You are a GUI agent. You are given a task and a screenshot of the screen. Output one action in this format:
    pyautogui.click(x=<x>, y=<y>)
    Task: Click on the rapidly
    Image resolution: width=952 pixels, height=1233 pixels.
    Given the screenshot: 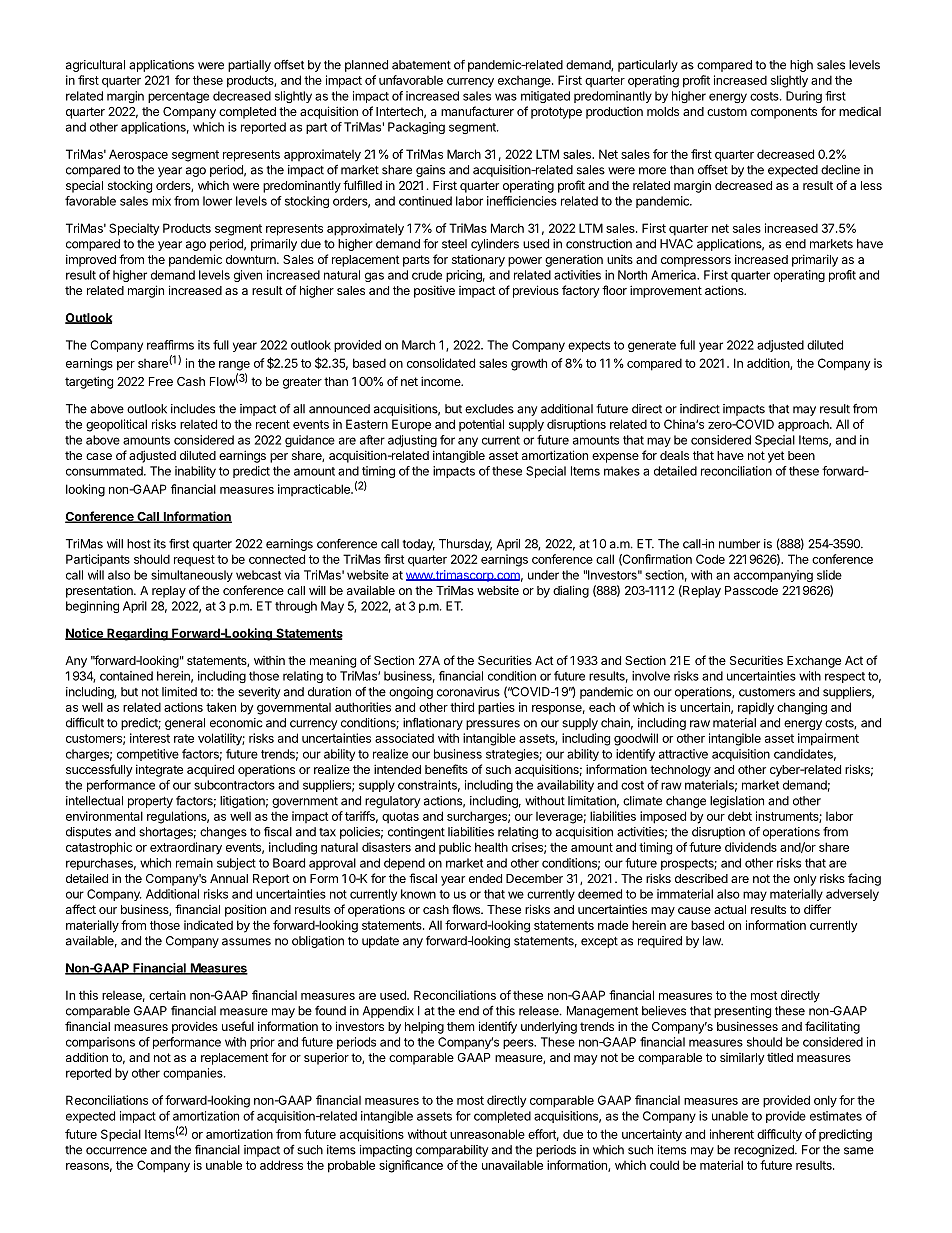 What is the action you would take?
    pyautogui.click(x=756, y=708)
